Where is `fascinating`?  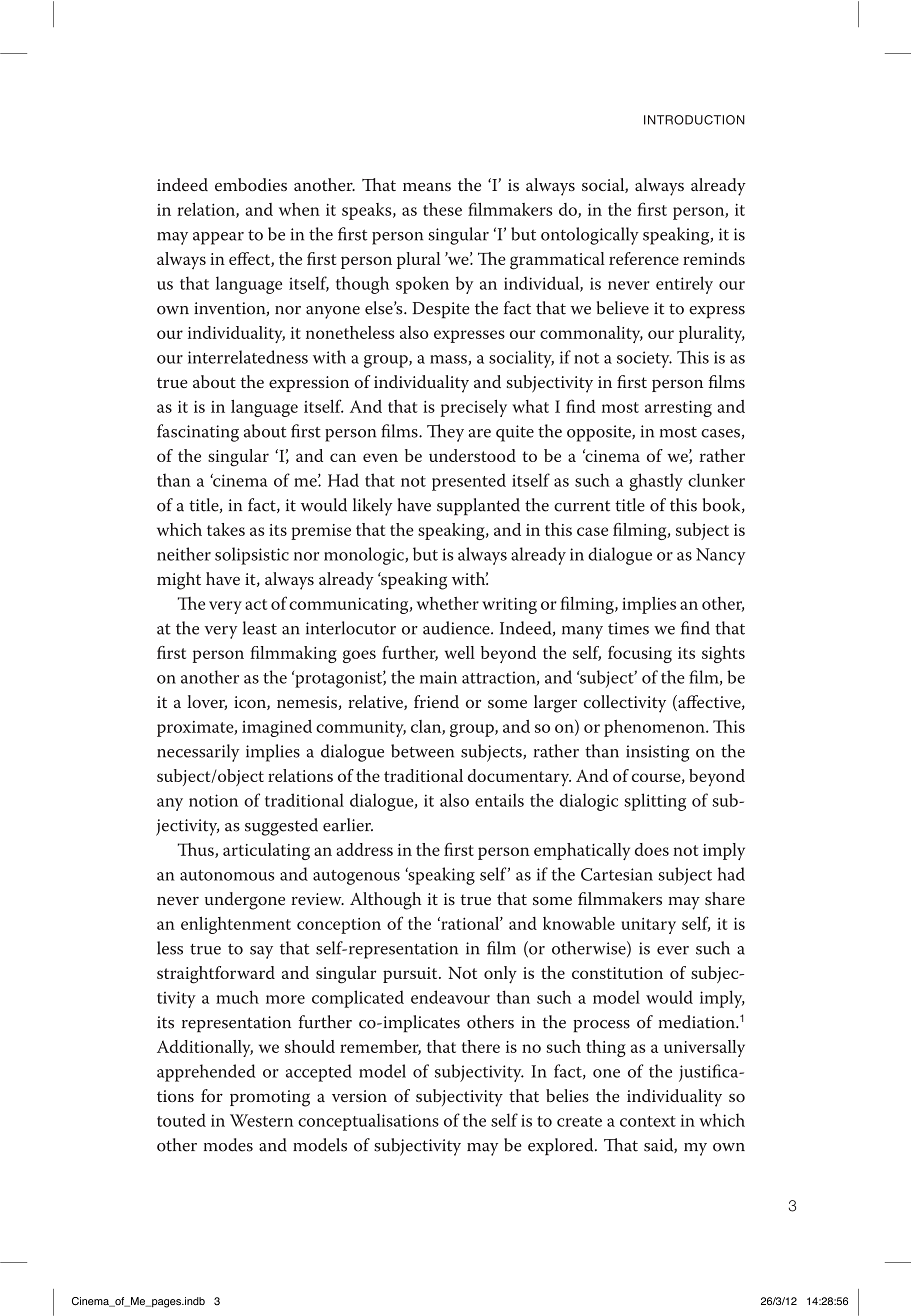
fascinating is located at coordinates (198, 433).
